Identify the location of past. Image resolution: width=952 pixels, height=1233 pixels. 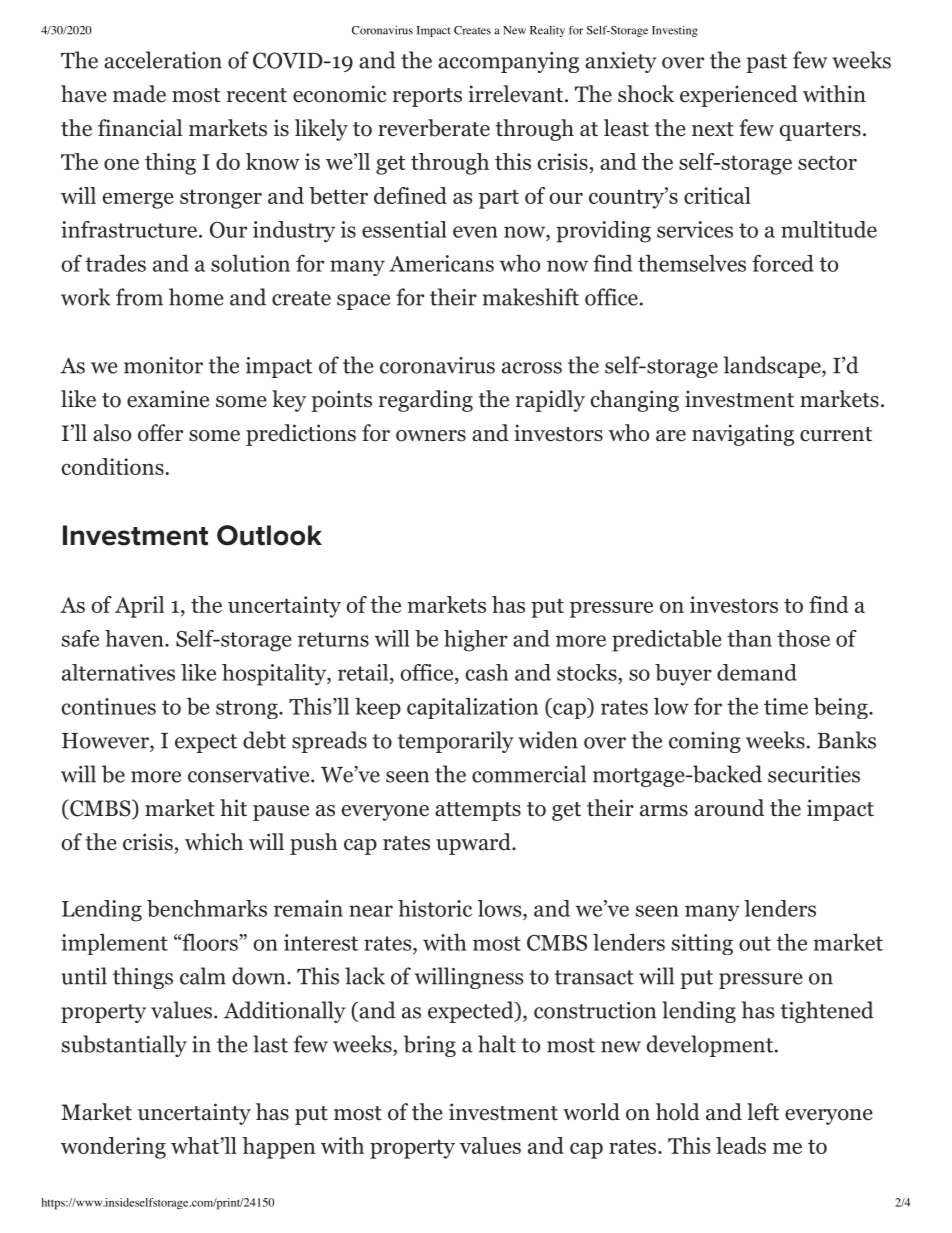
(766, 63).
